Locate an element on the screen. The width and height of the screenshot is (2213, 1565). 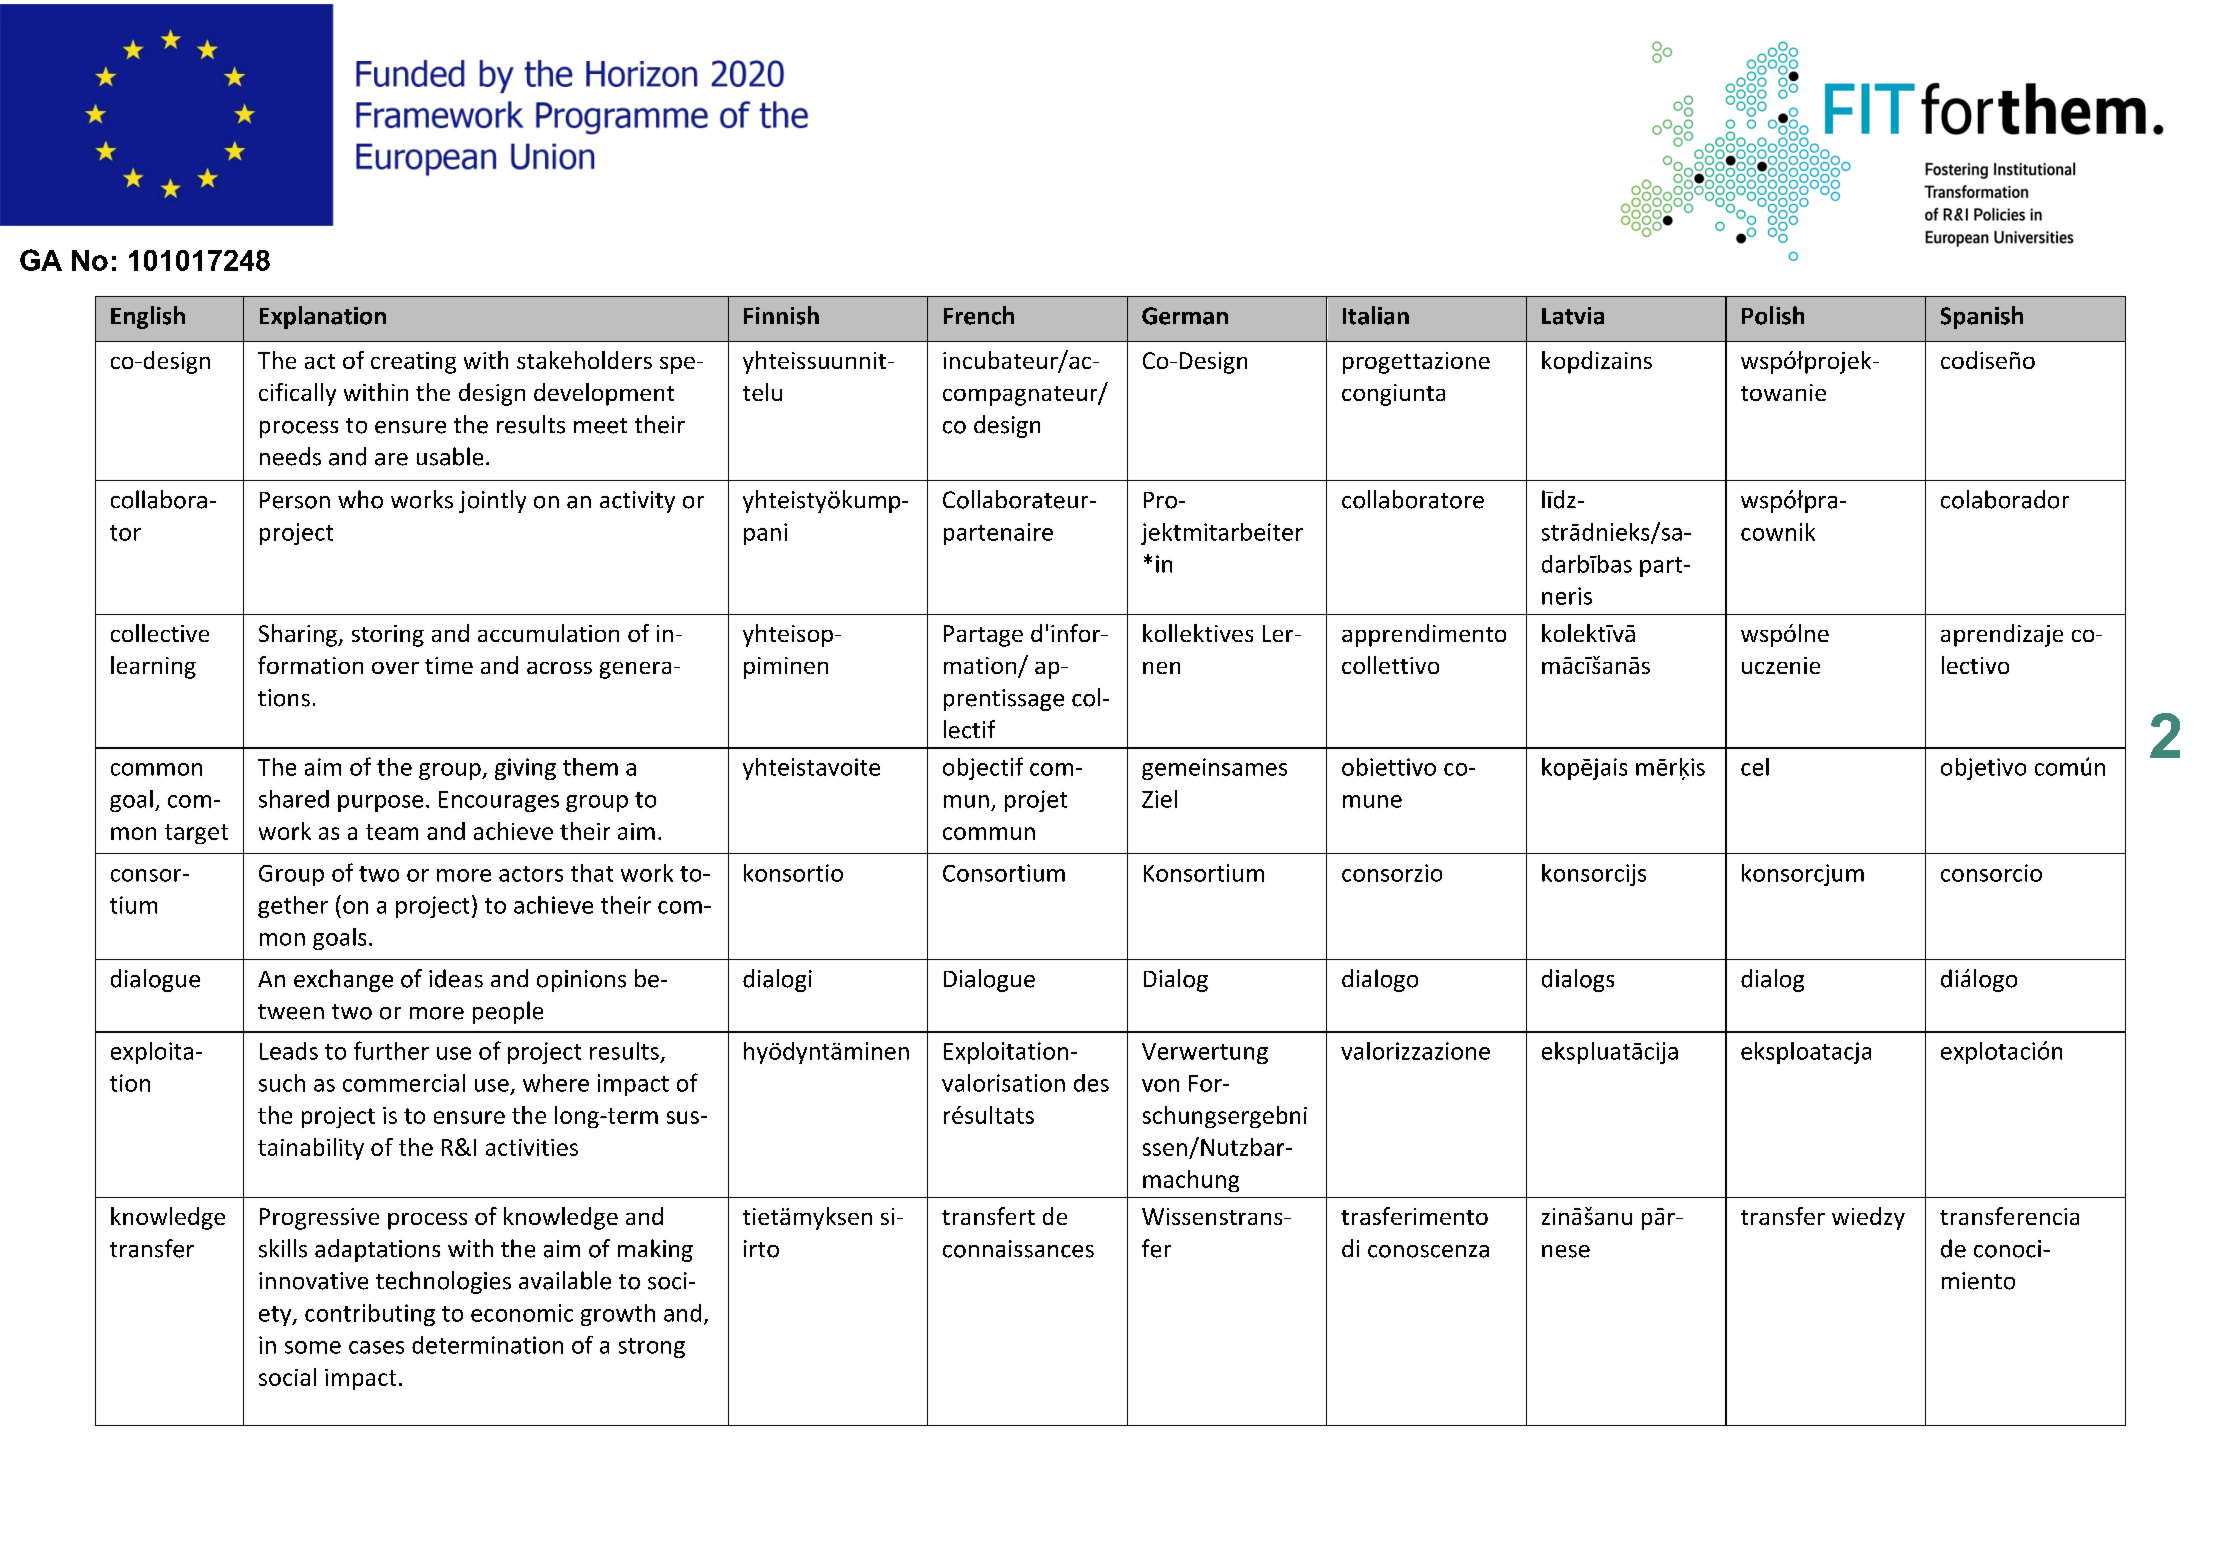
some is located at coordinates (313, 1347).
